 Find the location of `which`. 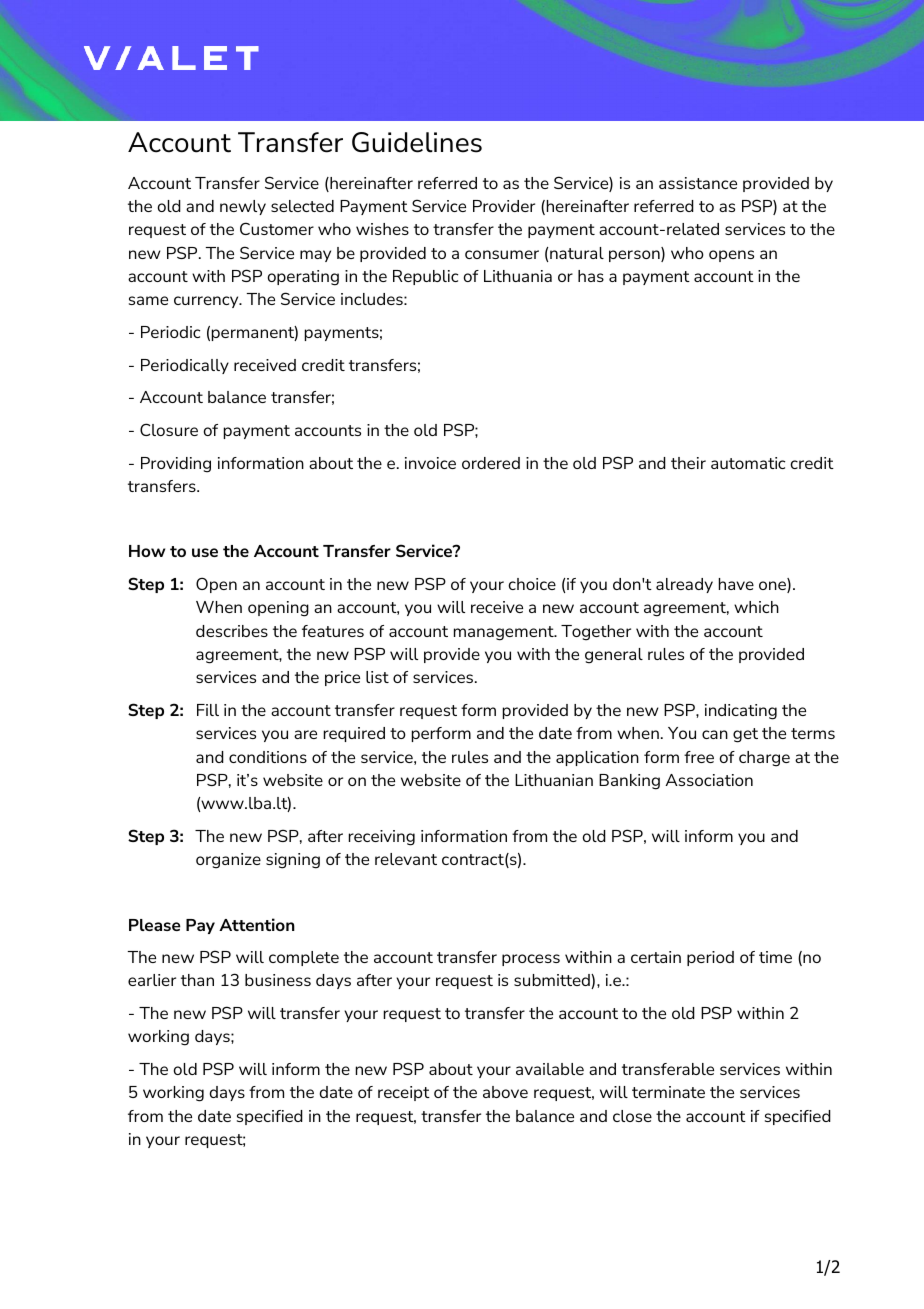

which is located at coordinates (756, 607).
